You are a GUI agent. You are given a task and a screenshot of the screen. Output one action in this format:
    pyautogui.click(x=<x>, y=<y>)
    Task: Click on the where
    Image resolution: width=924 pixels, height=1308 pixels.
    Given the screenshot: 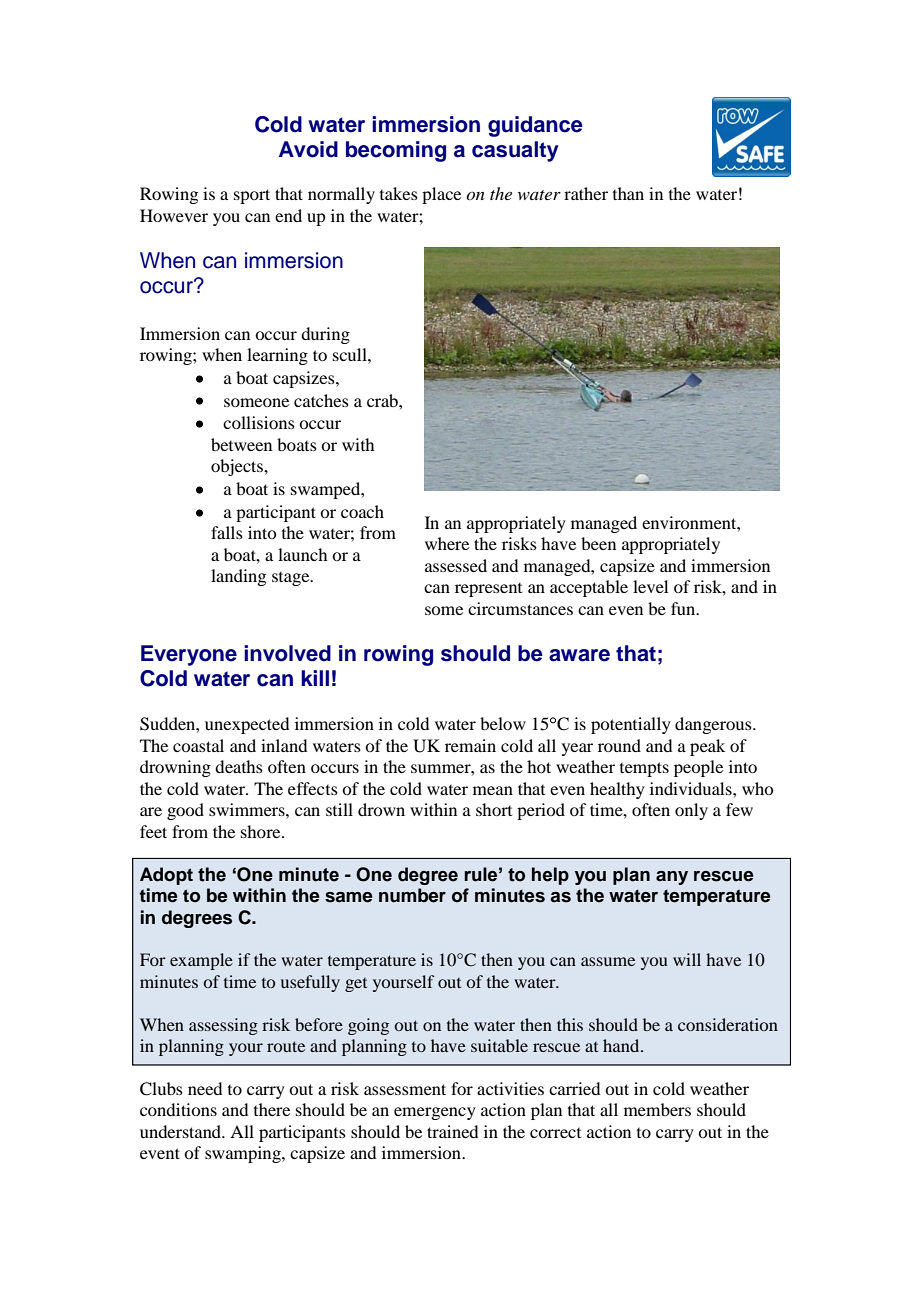 What is the action you would take?
    pyautogui.click(x=447, y=543)
